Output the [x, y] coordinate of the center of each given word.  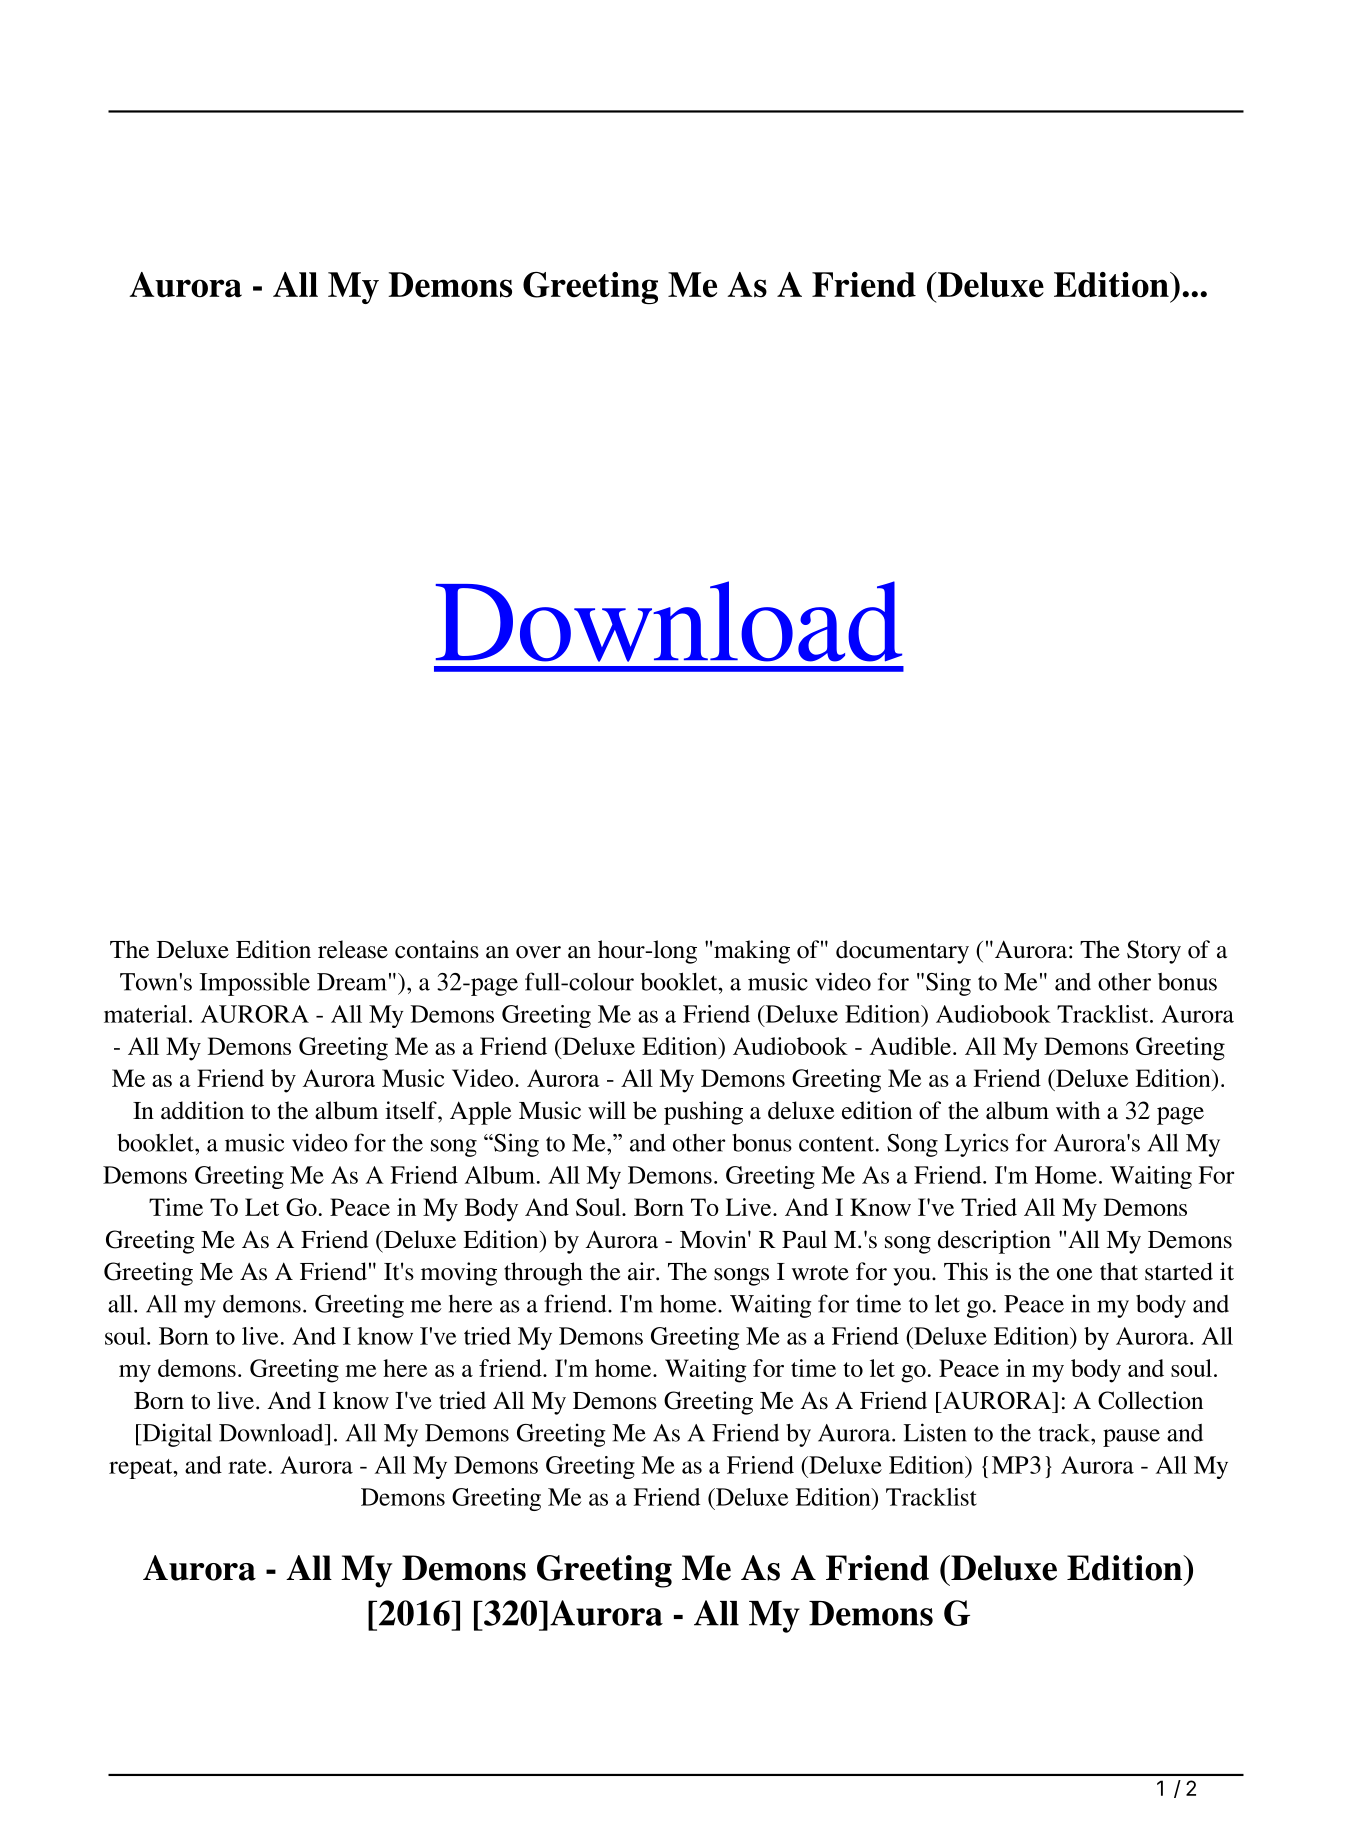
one [1074, 1274]
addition [202, 1110]
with [1078, 1110]
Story [1154, 952]
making [752, 952]
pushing [703, 1113]
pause [1131, 1438]
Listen [935, 1432]
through [543, 1274]
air [642, 1271]
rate [247, 1466]
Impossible [255, 984]
